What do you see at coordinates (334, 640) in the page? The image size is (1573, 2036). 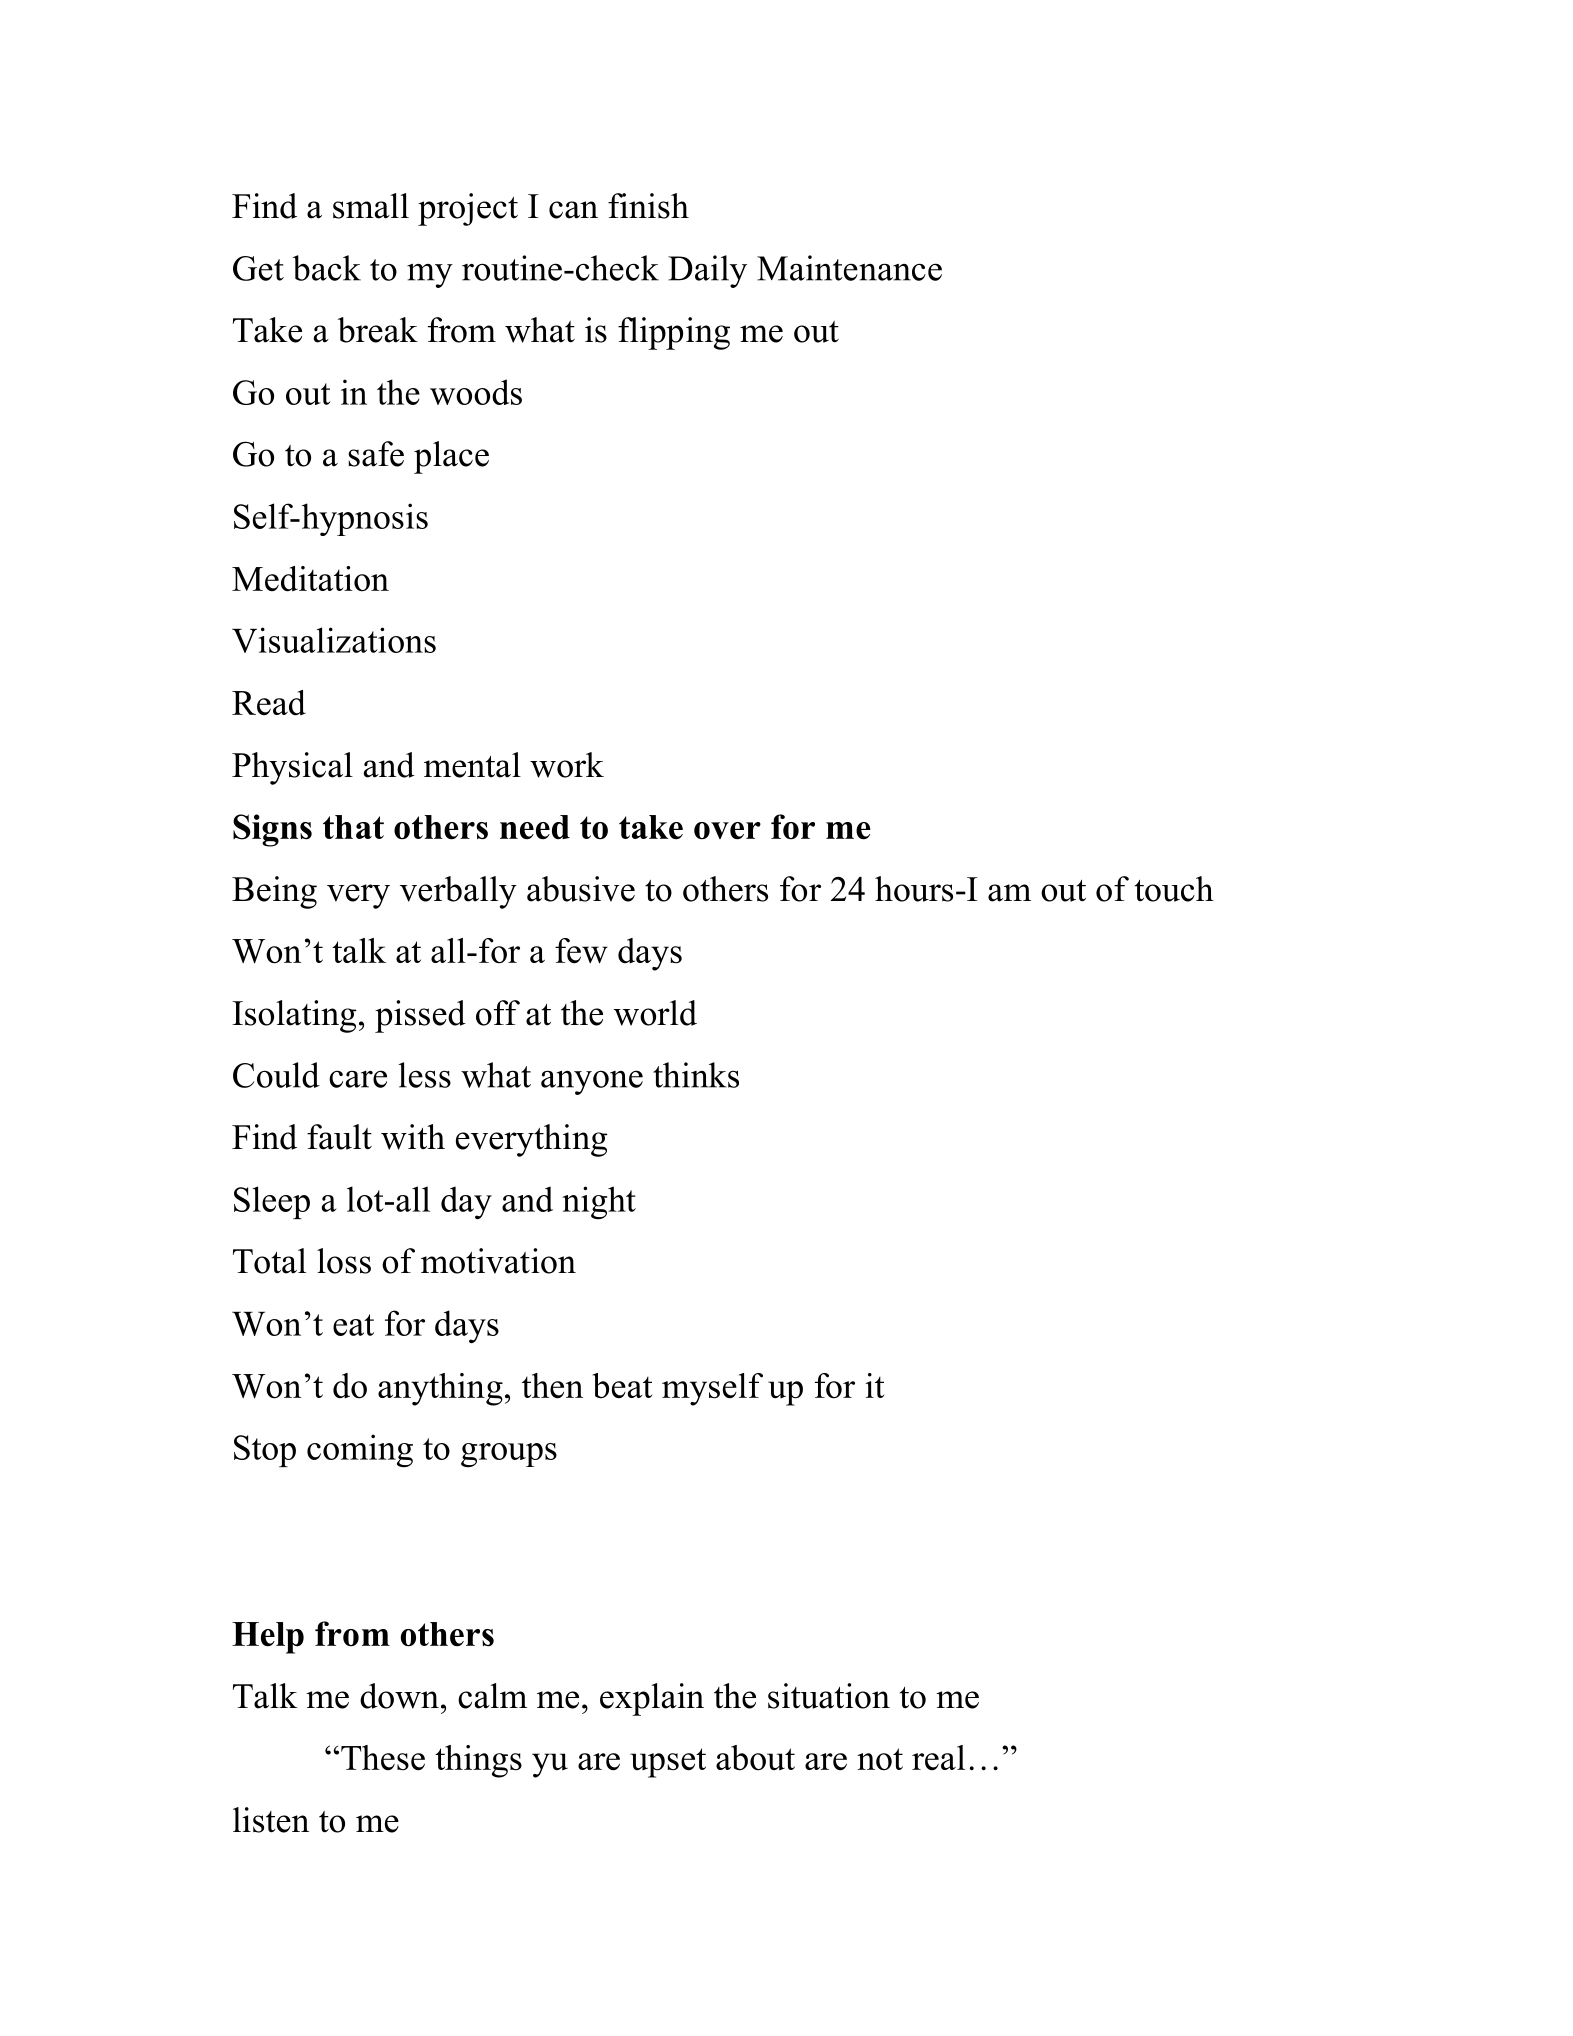 I see `Visualizations` at bounding box center [334, 640].
